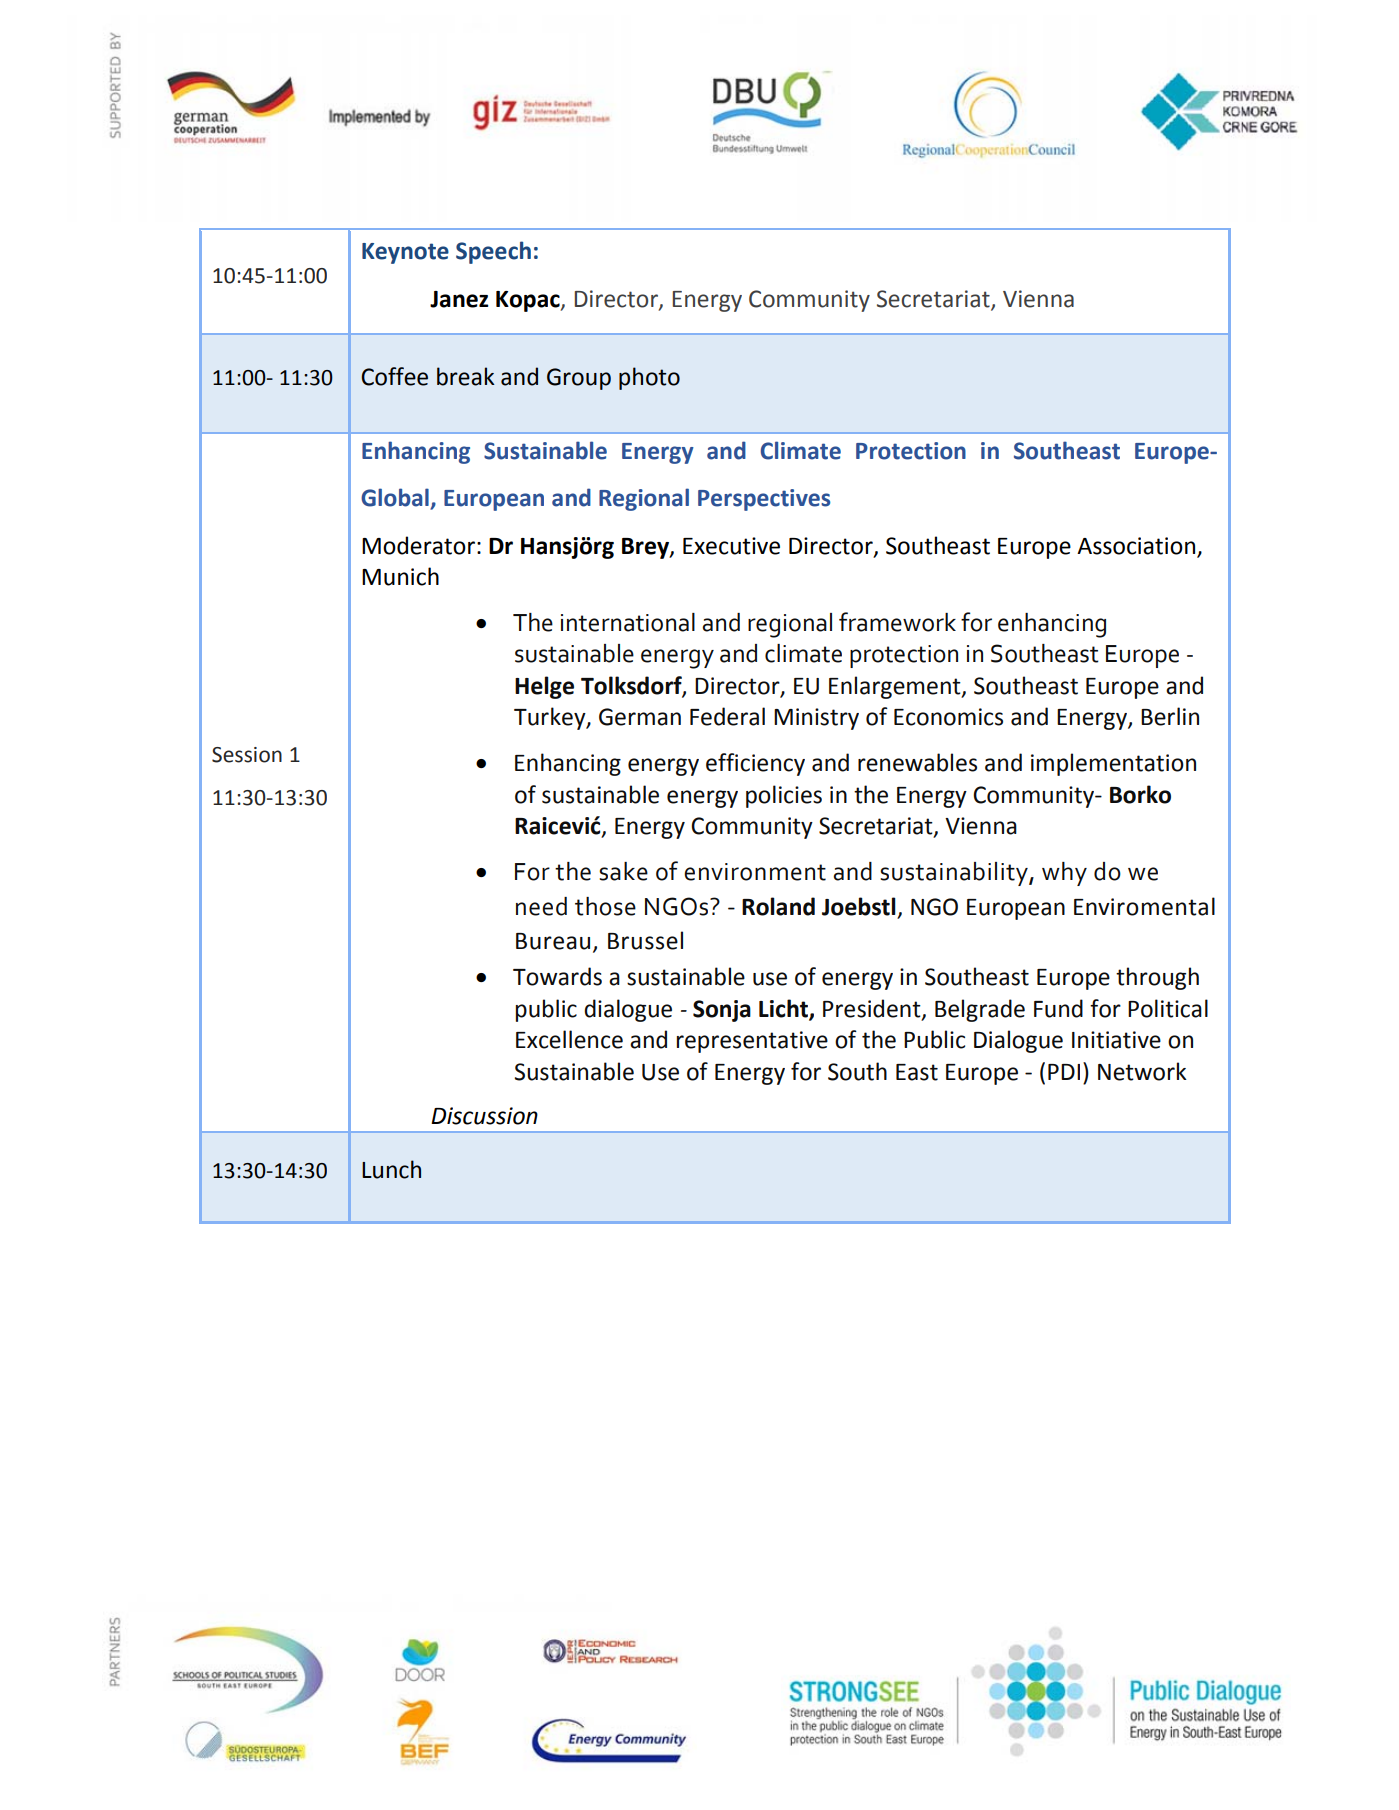  What do you see at coordinates (579, 379) in the screenshot?
I see `Group` at bounding box center [579, 379].
